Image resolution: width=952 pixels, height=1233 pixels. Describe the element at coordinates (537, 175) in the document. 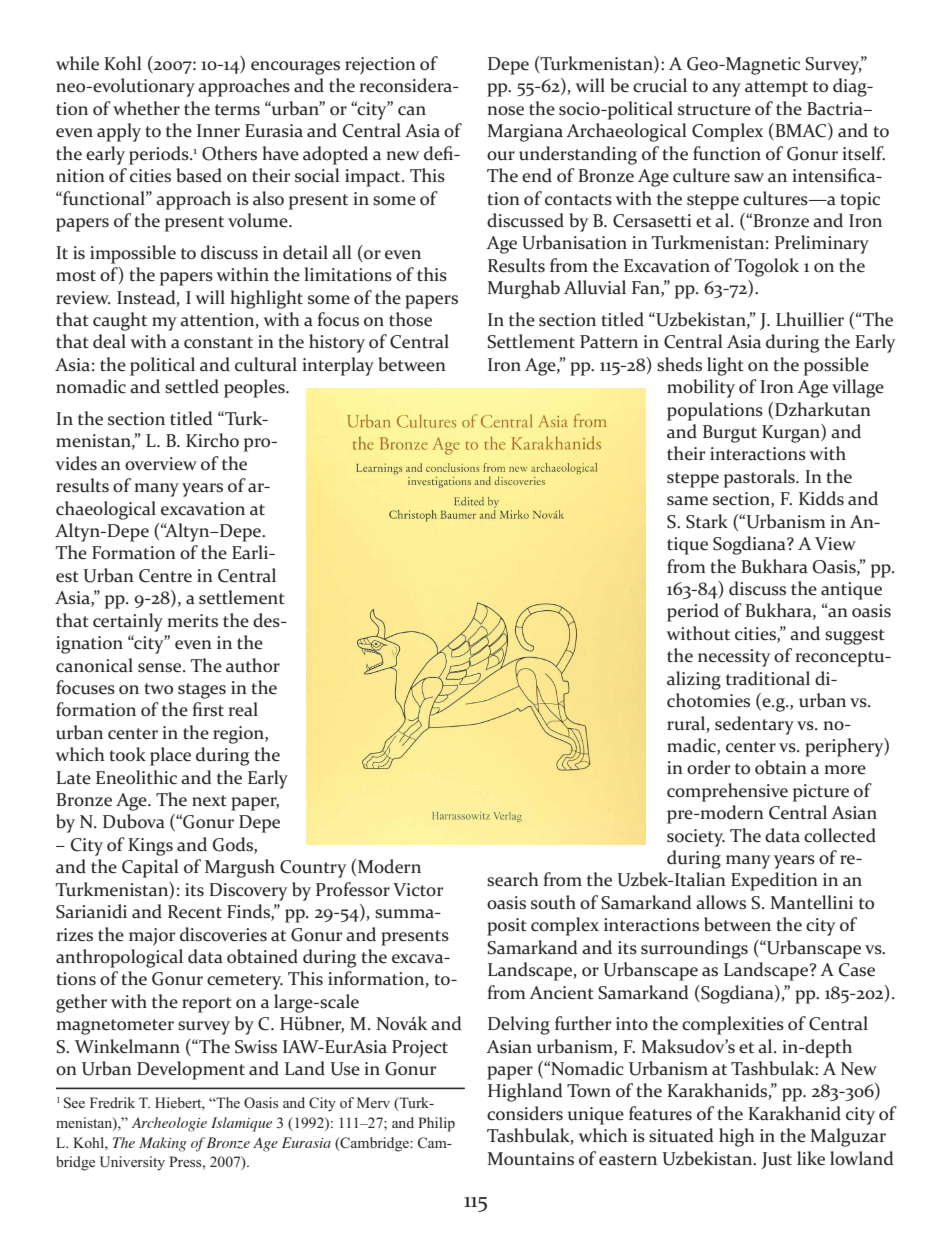

I see `end` at that location.
